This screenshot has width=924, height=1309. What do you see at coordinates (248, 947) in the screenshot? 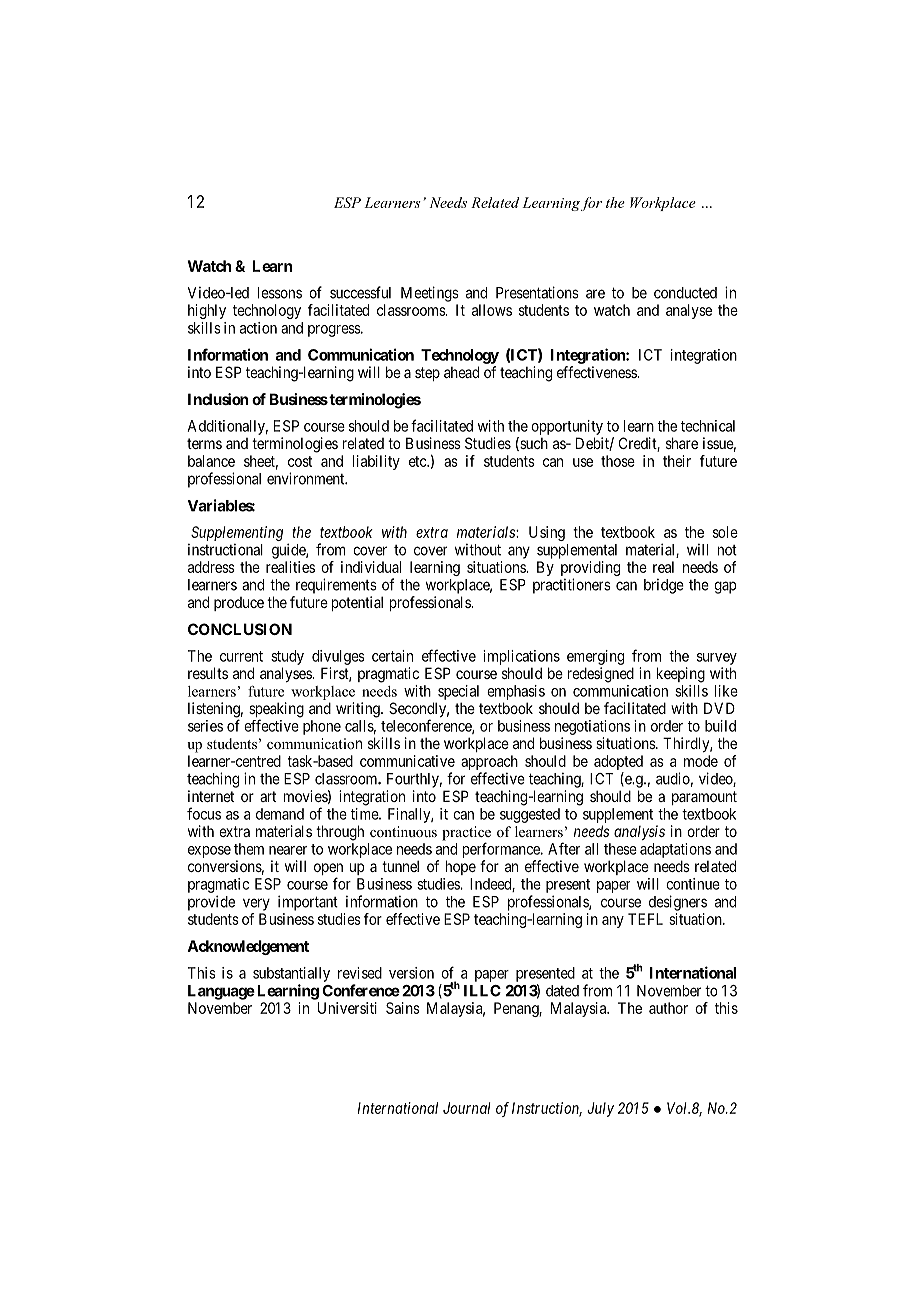
I see `Acknowledgement` at bounding box center [248, 947].
